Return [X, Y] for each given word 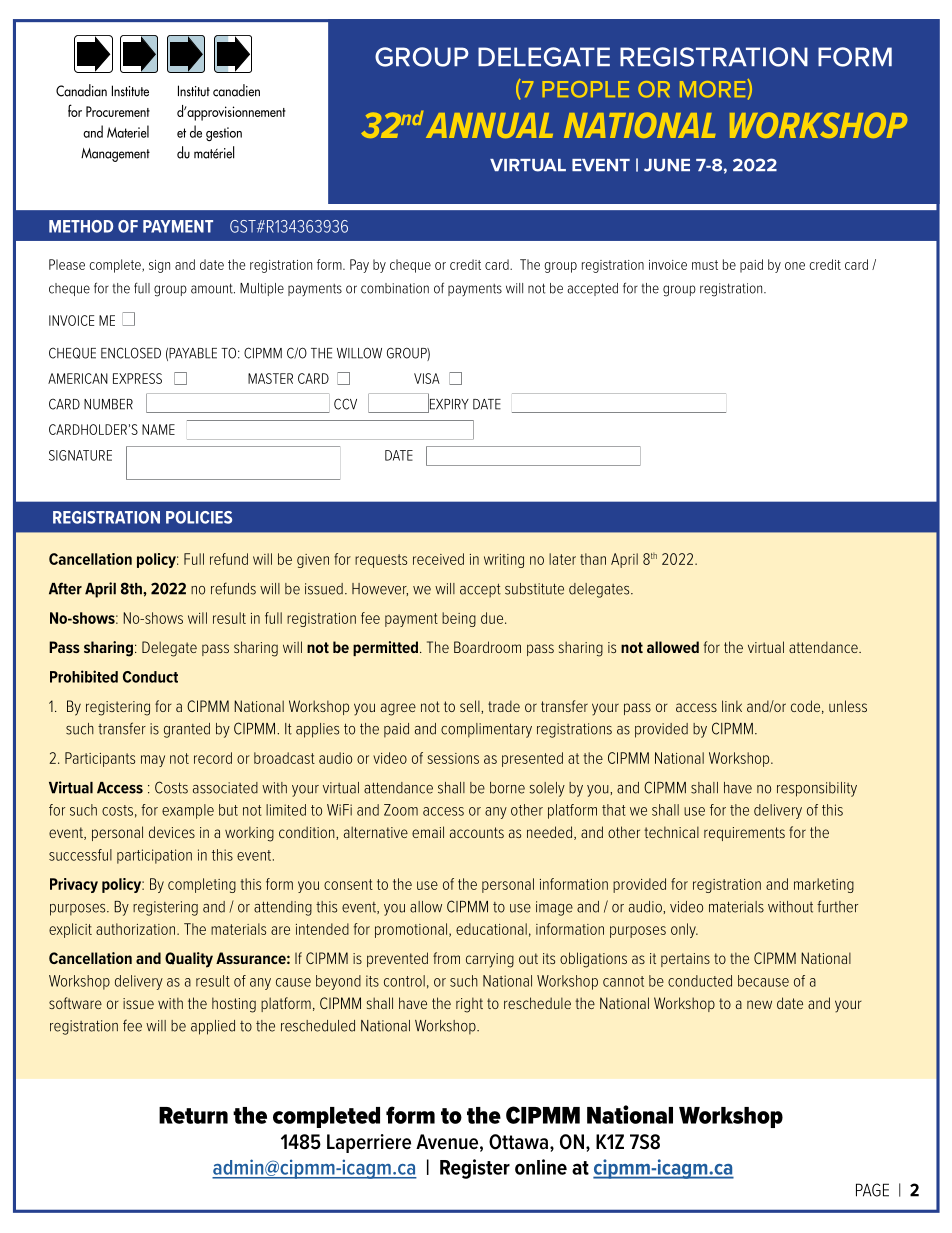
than [593, 559]
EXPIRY [448, 404]
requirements [744, 834]
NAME [158, 429]
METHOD [81, 226]
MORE [714, 88]
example [188, 811]
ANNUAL [489, 125]
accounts [477, 832]
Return [193, 1115]
